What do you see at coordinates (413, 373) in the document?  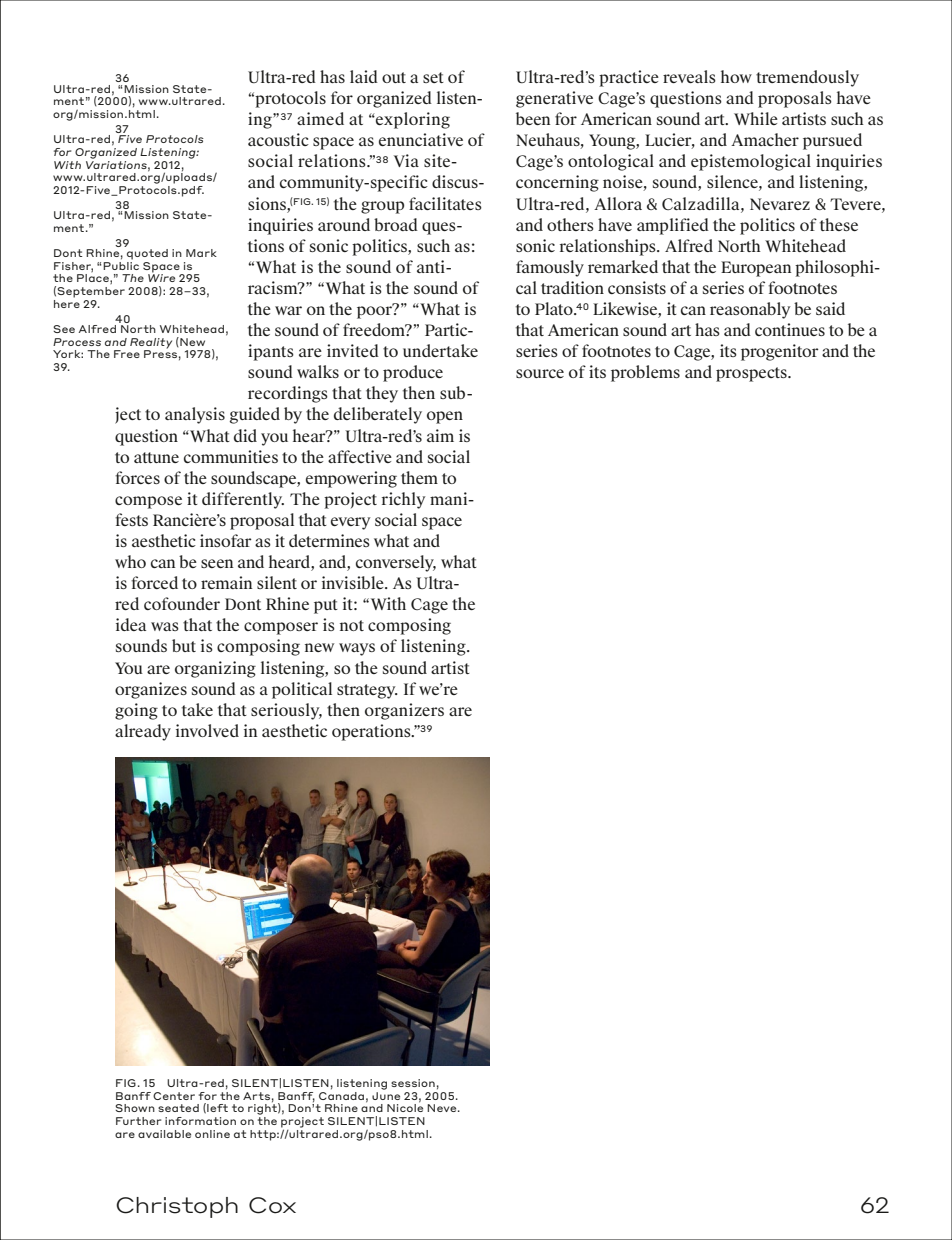 I see `produce` at bounding box center [413, 373].
